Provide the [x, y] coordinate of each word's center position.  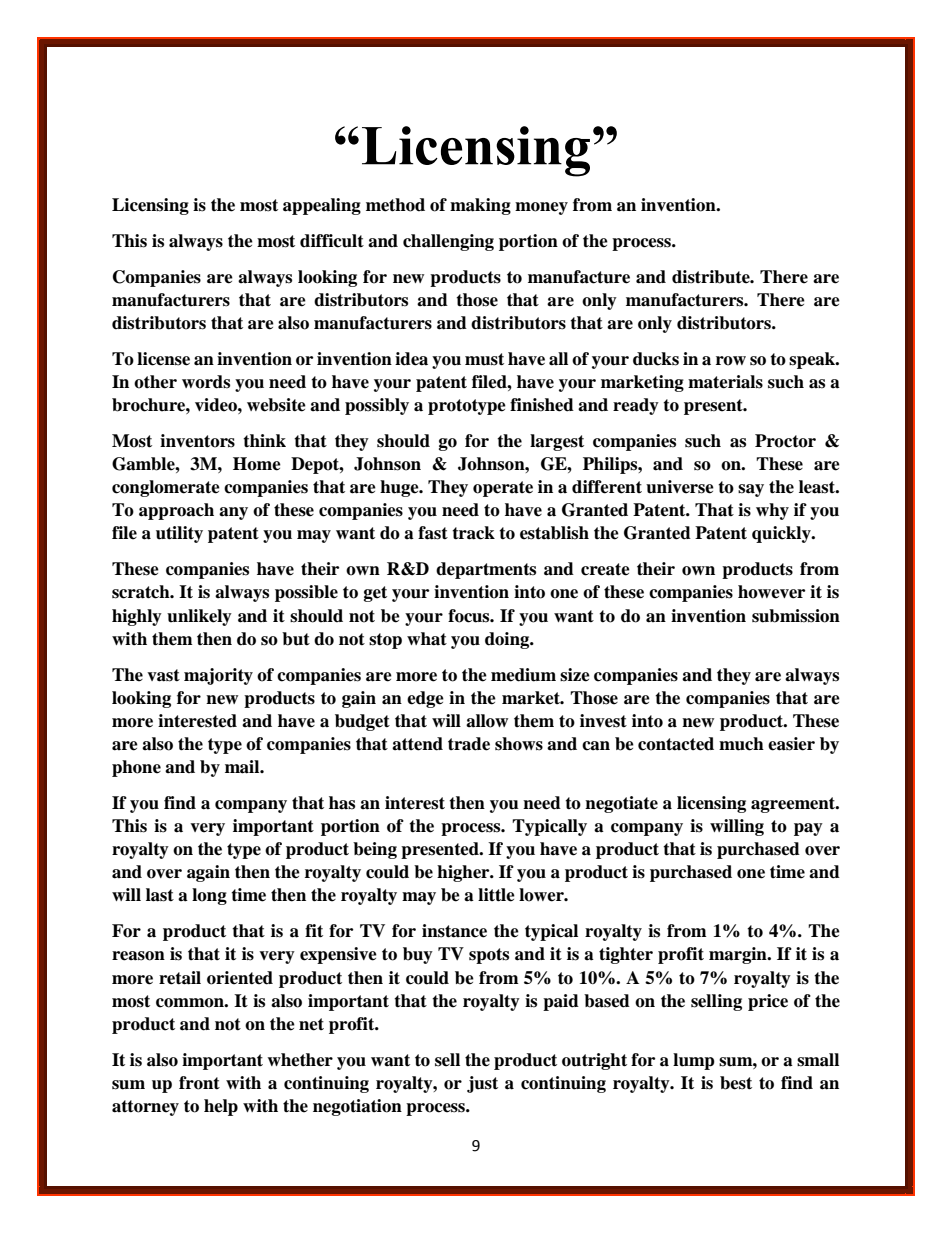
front [199, 1083]
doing [508, 640]
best [736, 1083]
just [482, 1084]
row [731, 361]
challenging [448, 242]
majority [218, 676]
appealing [322, 206]
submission [796, 616]
